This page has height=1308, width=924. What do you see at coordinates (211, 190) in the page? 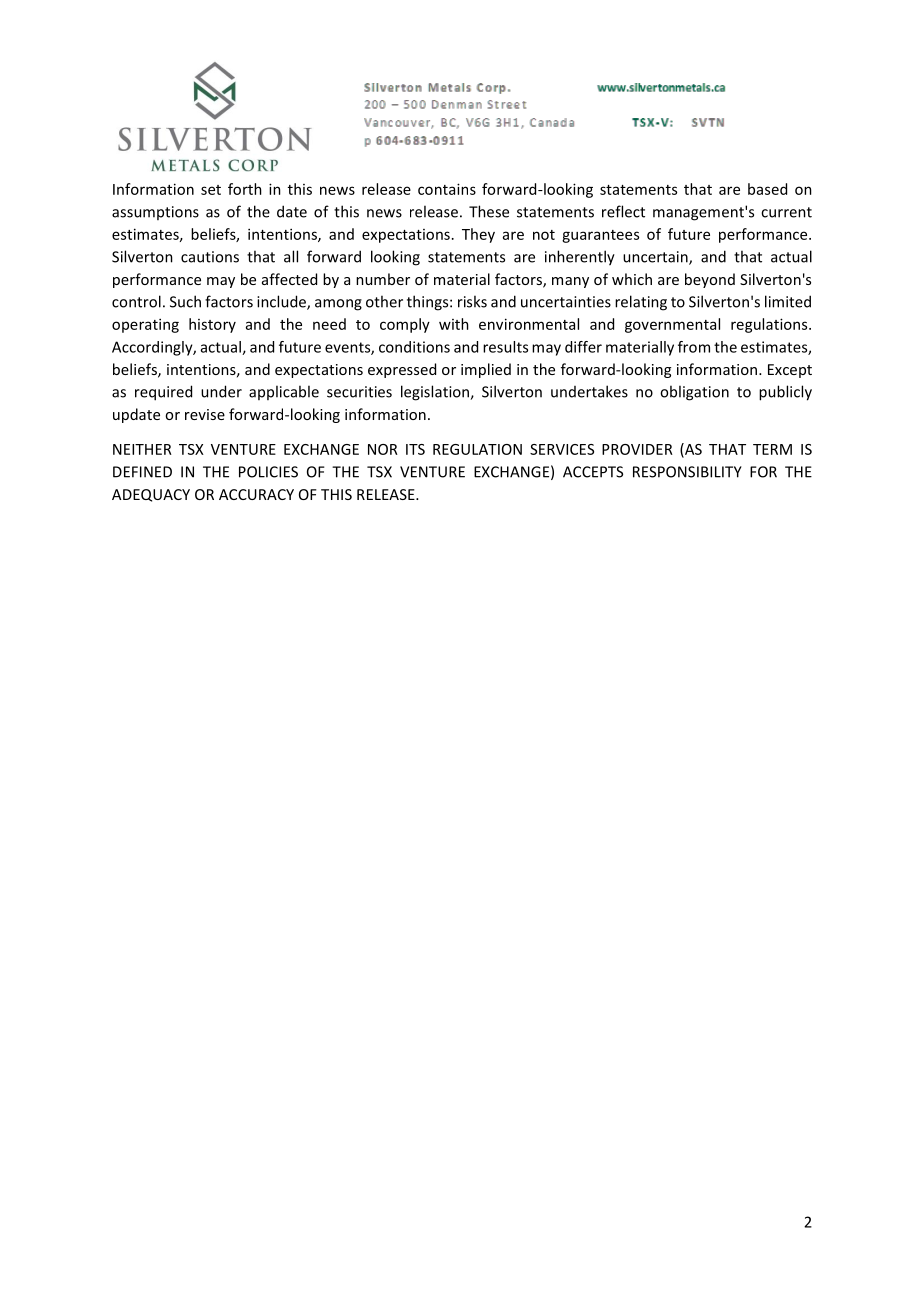
I see `set` at bounding box center [211, 190].
